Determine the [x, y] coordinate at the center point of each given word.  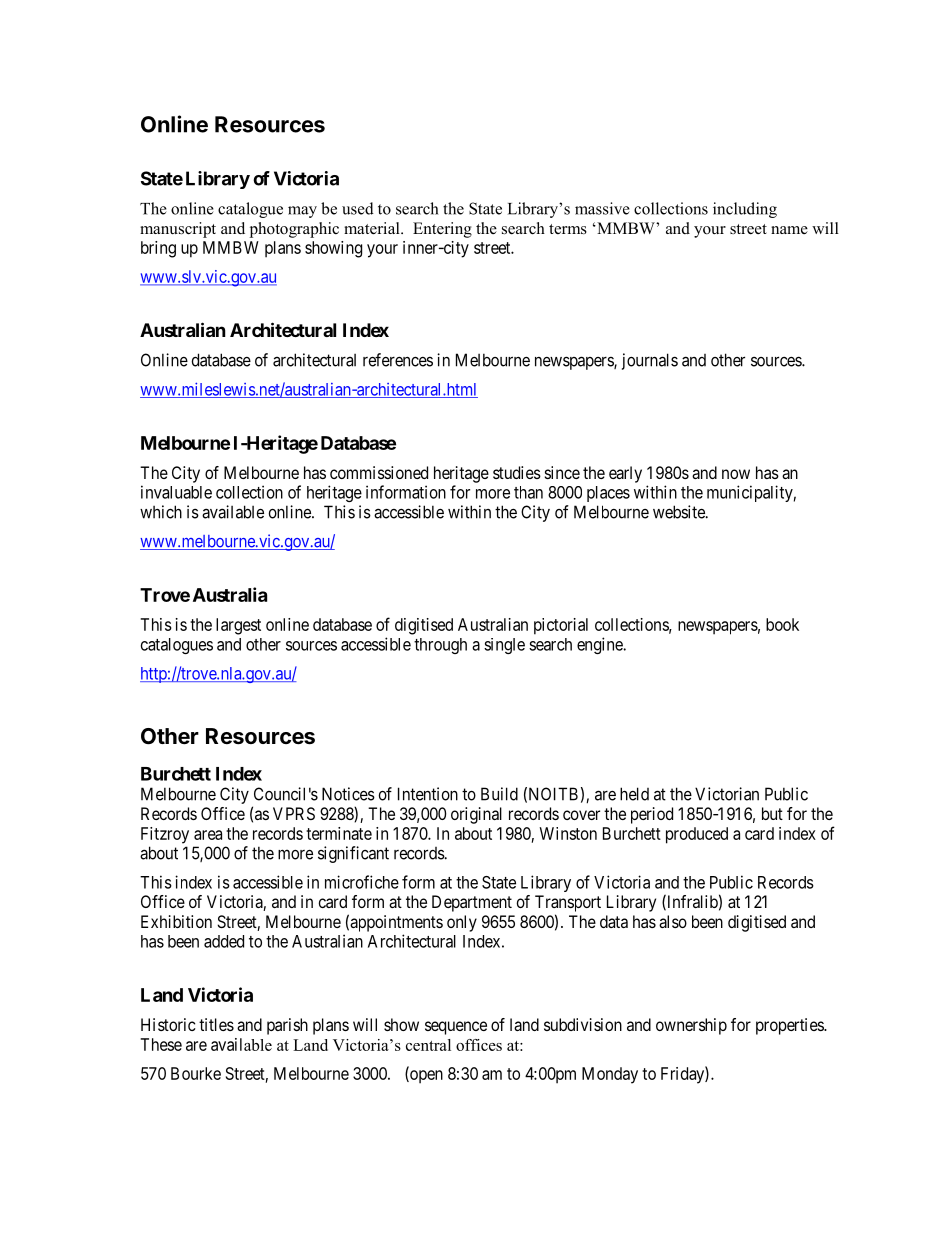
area [208, 835]
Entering [442, 230]
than [528, 492]
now [736, 474]
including [745, 210]
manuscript [178, 230]
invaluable [176, 492]
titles [216, 1024]
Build [499, 794]
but [772, 813]
